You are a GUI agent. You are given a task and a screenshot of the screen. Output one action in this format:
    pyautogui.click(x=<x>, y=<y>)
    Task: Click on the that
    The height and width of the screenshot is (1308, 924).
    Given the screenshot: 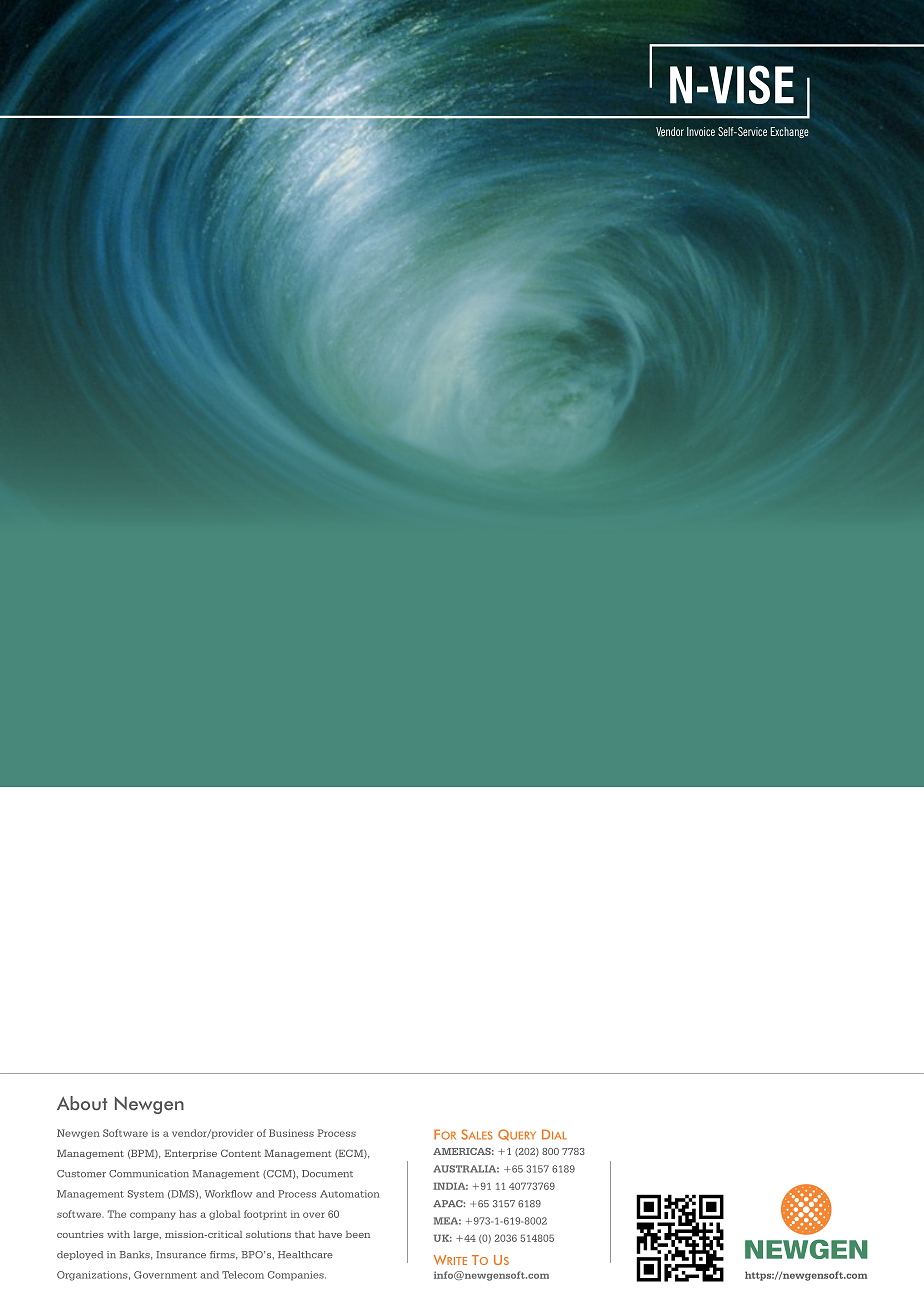 What is the action you would take?
    pyautogui.click(x=305, y=1234)
